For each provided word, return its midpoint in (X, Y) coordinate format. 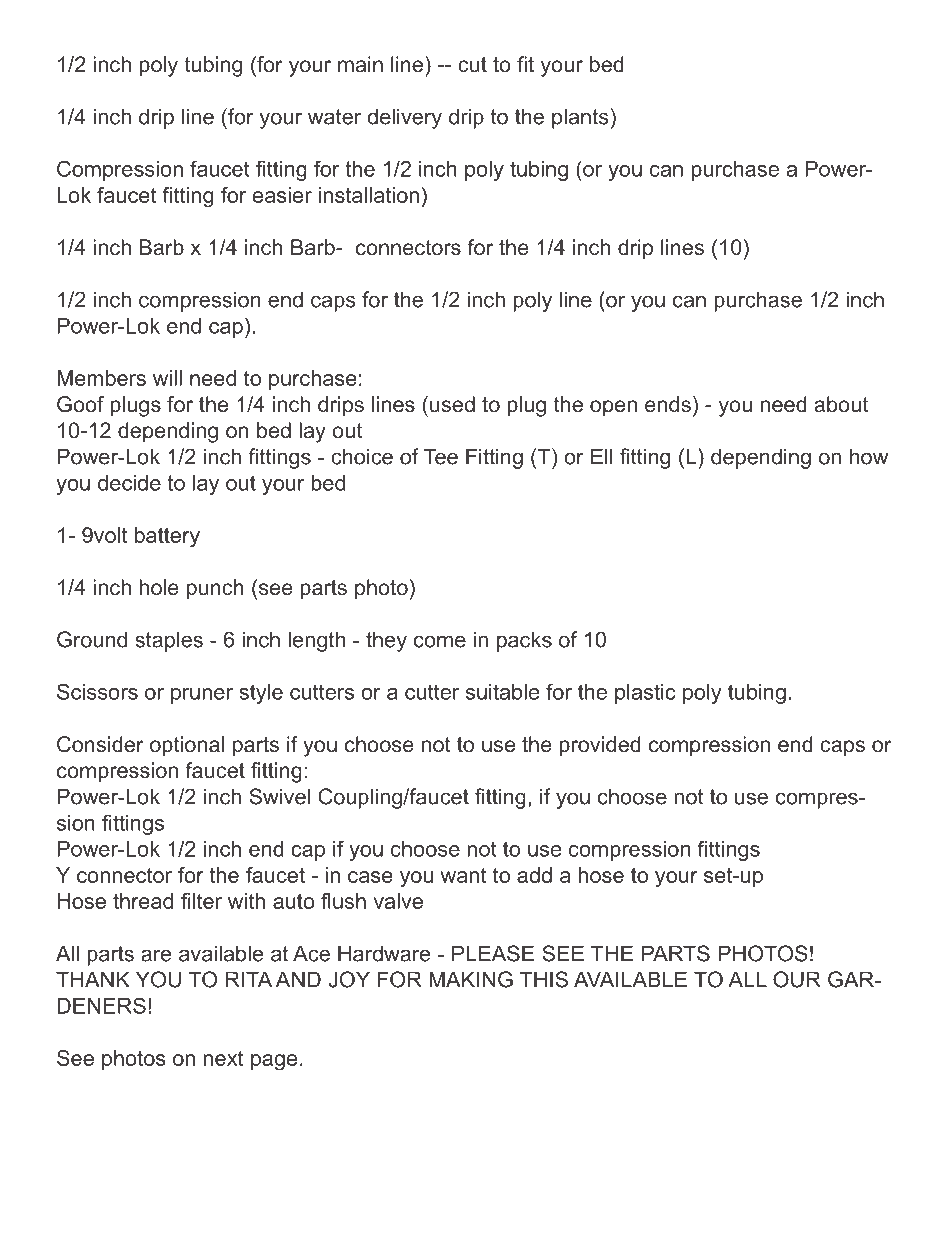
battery (167, 537)
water (334, 117)
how (869, 456)
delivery (404, 118)
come (440, 641)
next (224, 1058)
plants (580, 118)
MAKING (471, 979)
